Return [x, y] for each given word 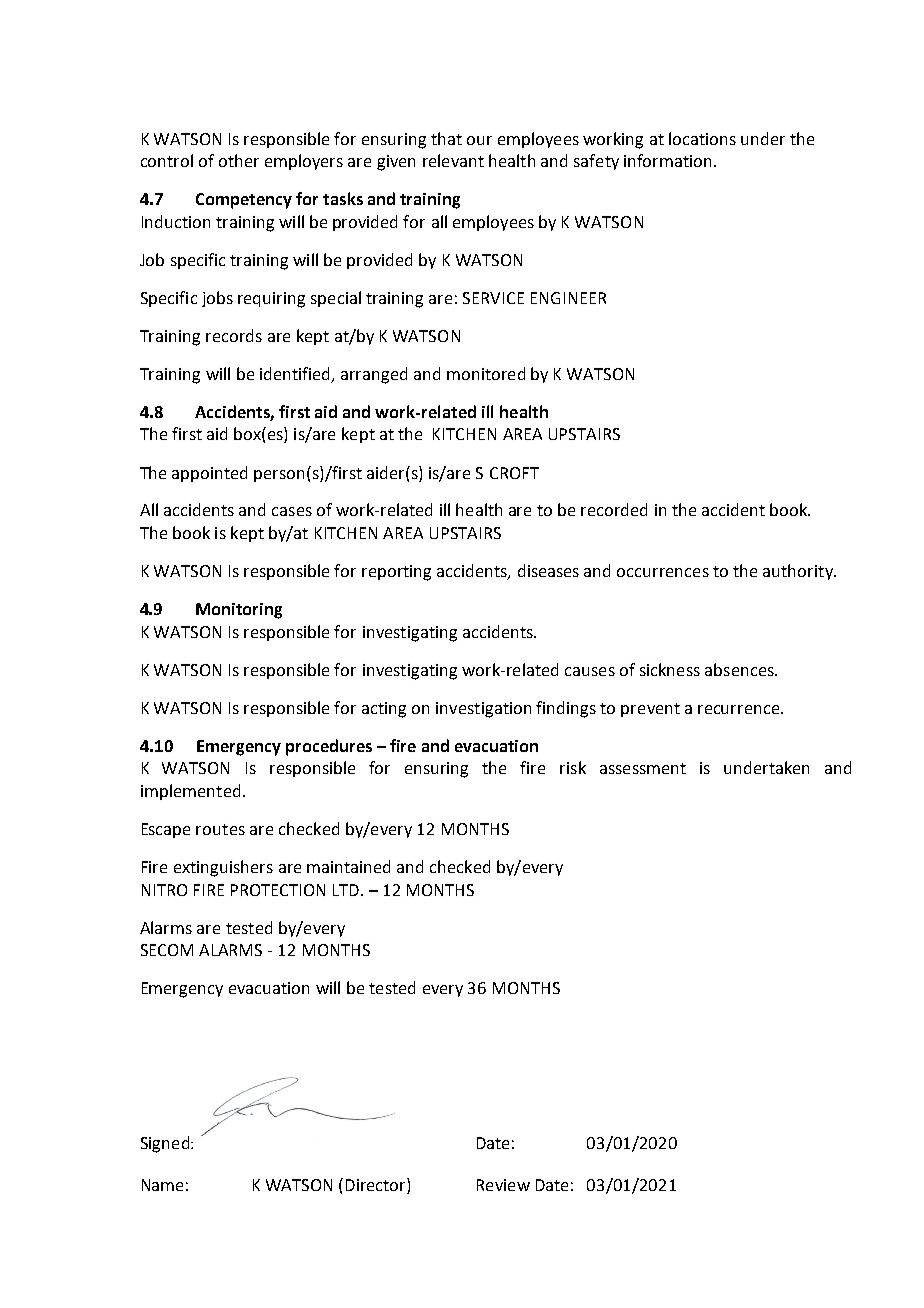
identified [296, 375]
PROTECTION [278, 890]
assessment [643, 768]
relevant [453, 160]
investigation [483, 710]
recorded [614, 509]
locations [702, 138]
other [239, 160]
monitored [486, 373]
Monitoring [239, 611]
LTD [347, 890]
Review [503, 1185]
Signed [165, 1144]
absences [740, 669]
